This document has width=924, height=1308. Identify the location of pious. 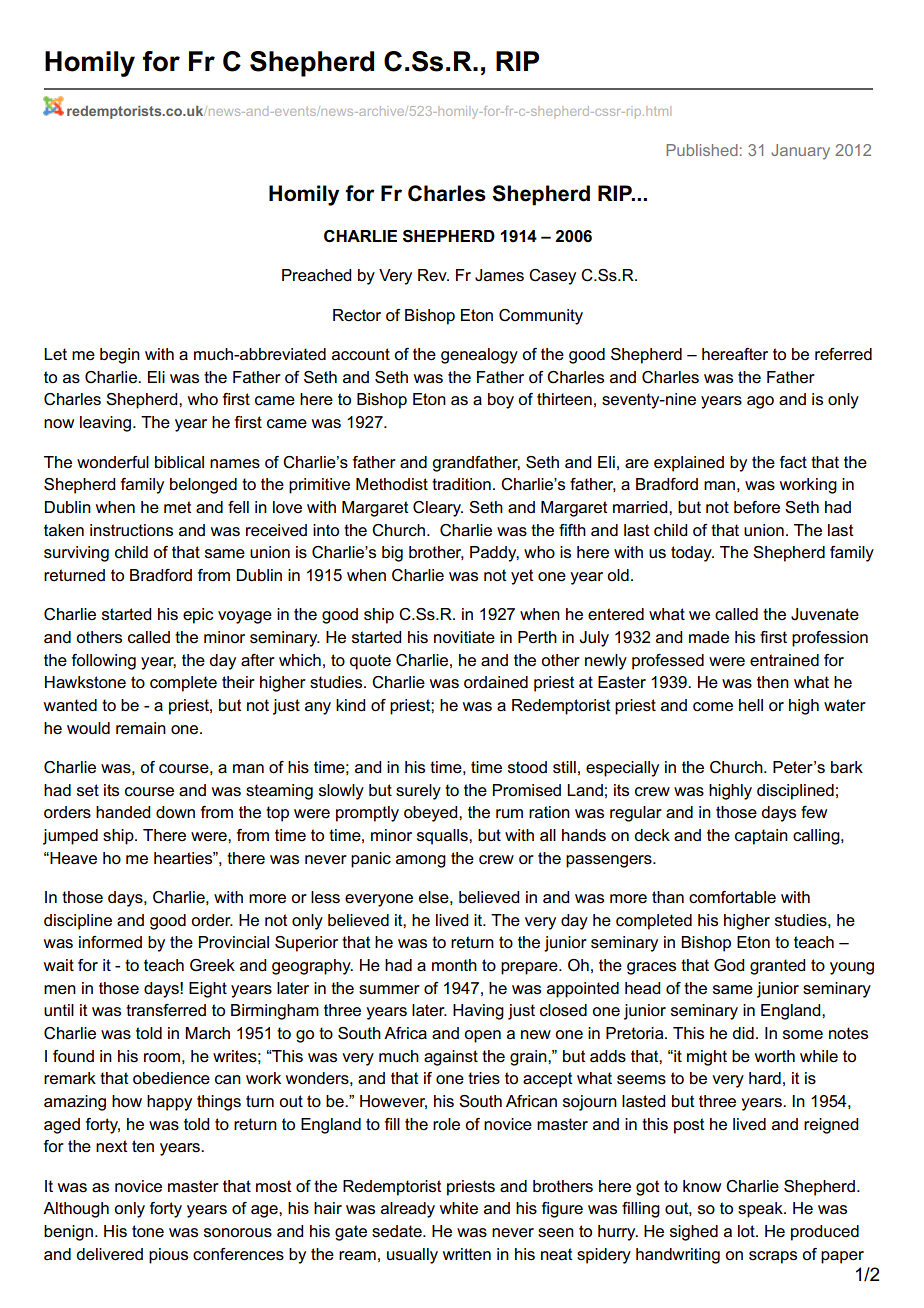
(168, 1256).
